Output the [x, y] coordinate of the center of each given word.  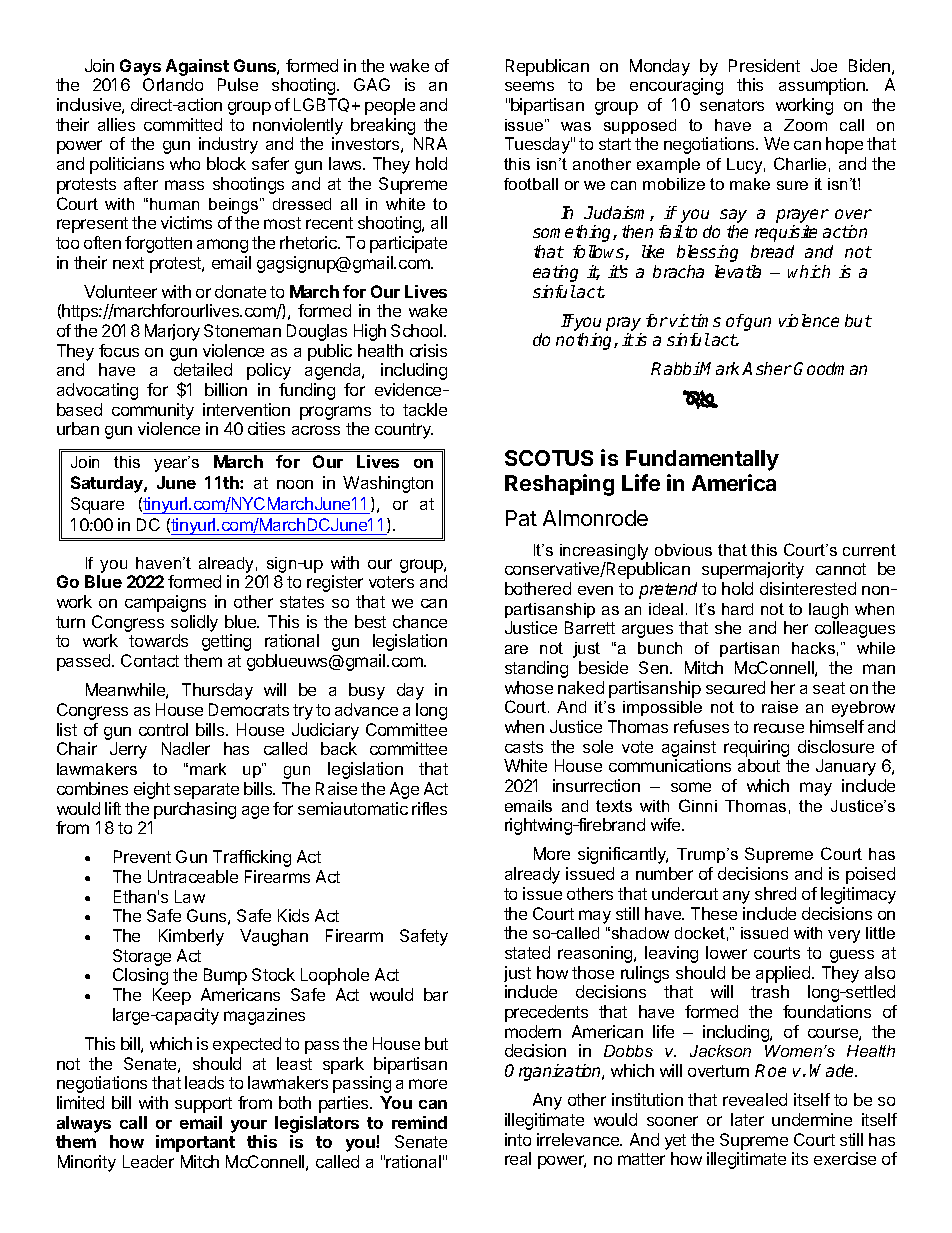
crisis [428, 350]
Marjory [172, 332]
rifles [429, 808]
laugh [828, 611]
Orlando [173, 84]
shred [775, 893]
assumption [823, 86]
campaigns [165, 603]
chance [420, 621]
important [195, 1143]
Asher [767, 368]
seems [529, 86]
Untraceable [193, 876]
